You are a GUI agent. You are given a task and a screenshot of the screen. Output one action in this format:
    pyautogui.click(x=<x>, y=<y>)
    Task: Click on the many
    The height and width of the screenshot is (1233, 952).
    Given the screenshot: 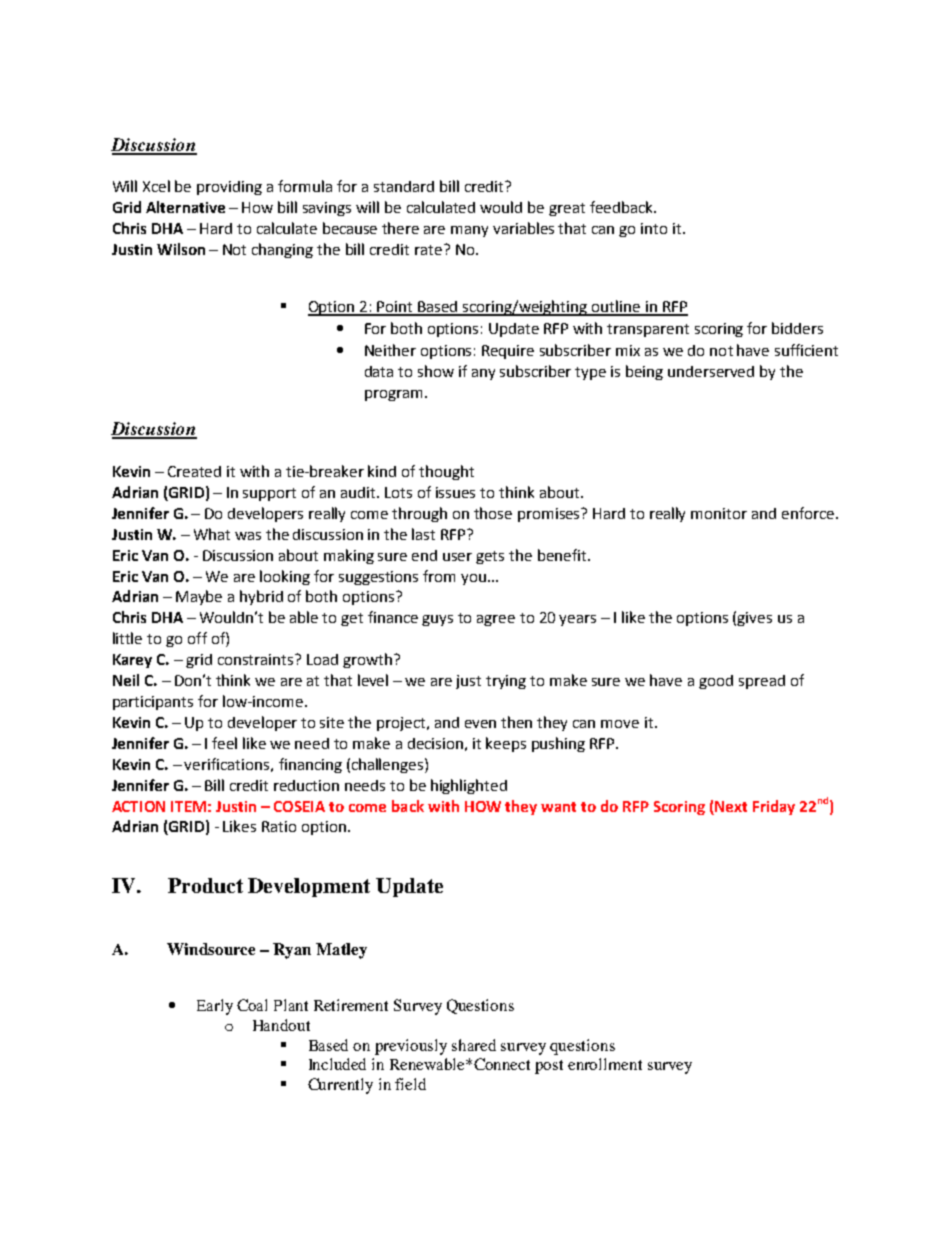 What is the action you would take?
    pyautogui.click(x=469, y=231)
